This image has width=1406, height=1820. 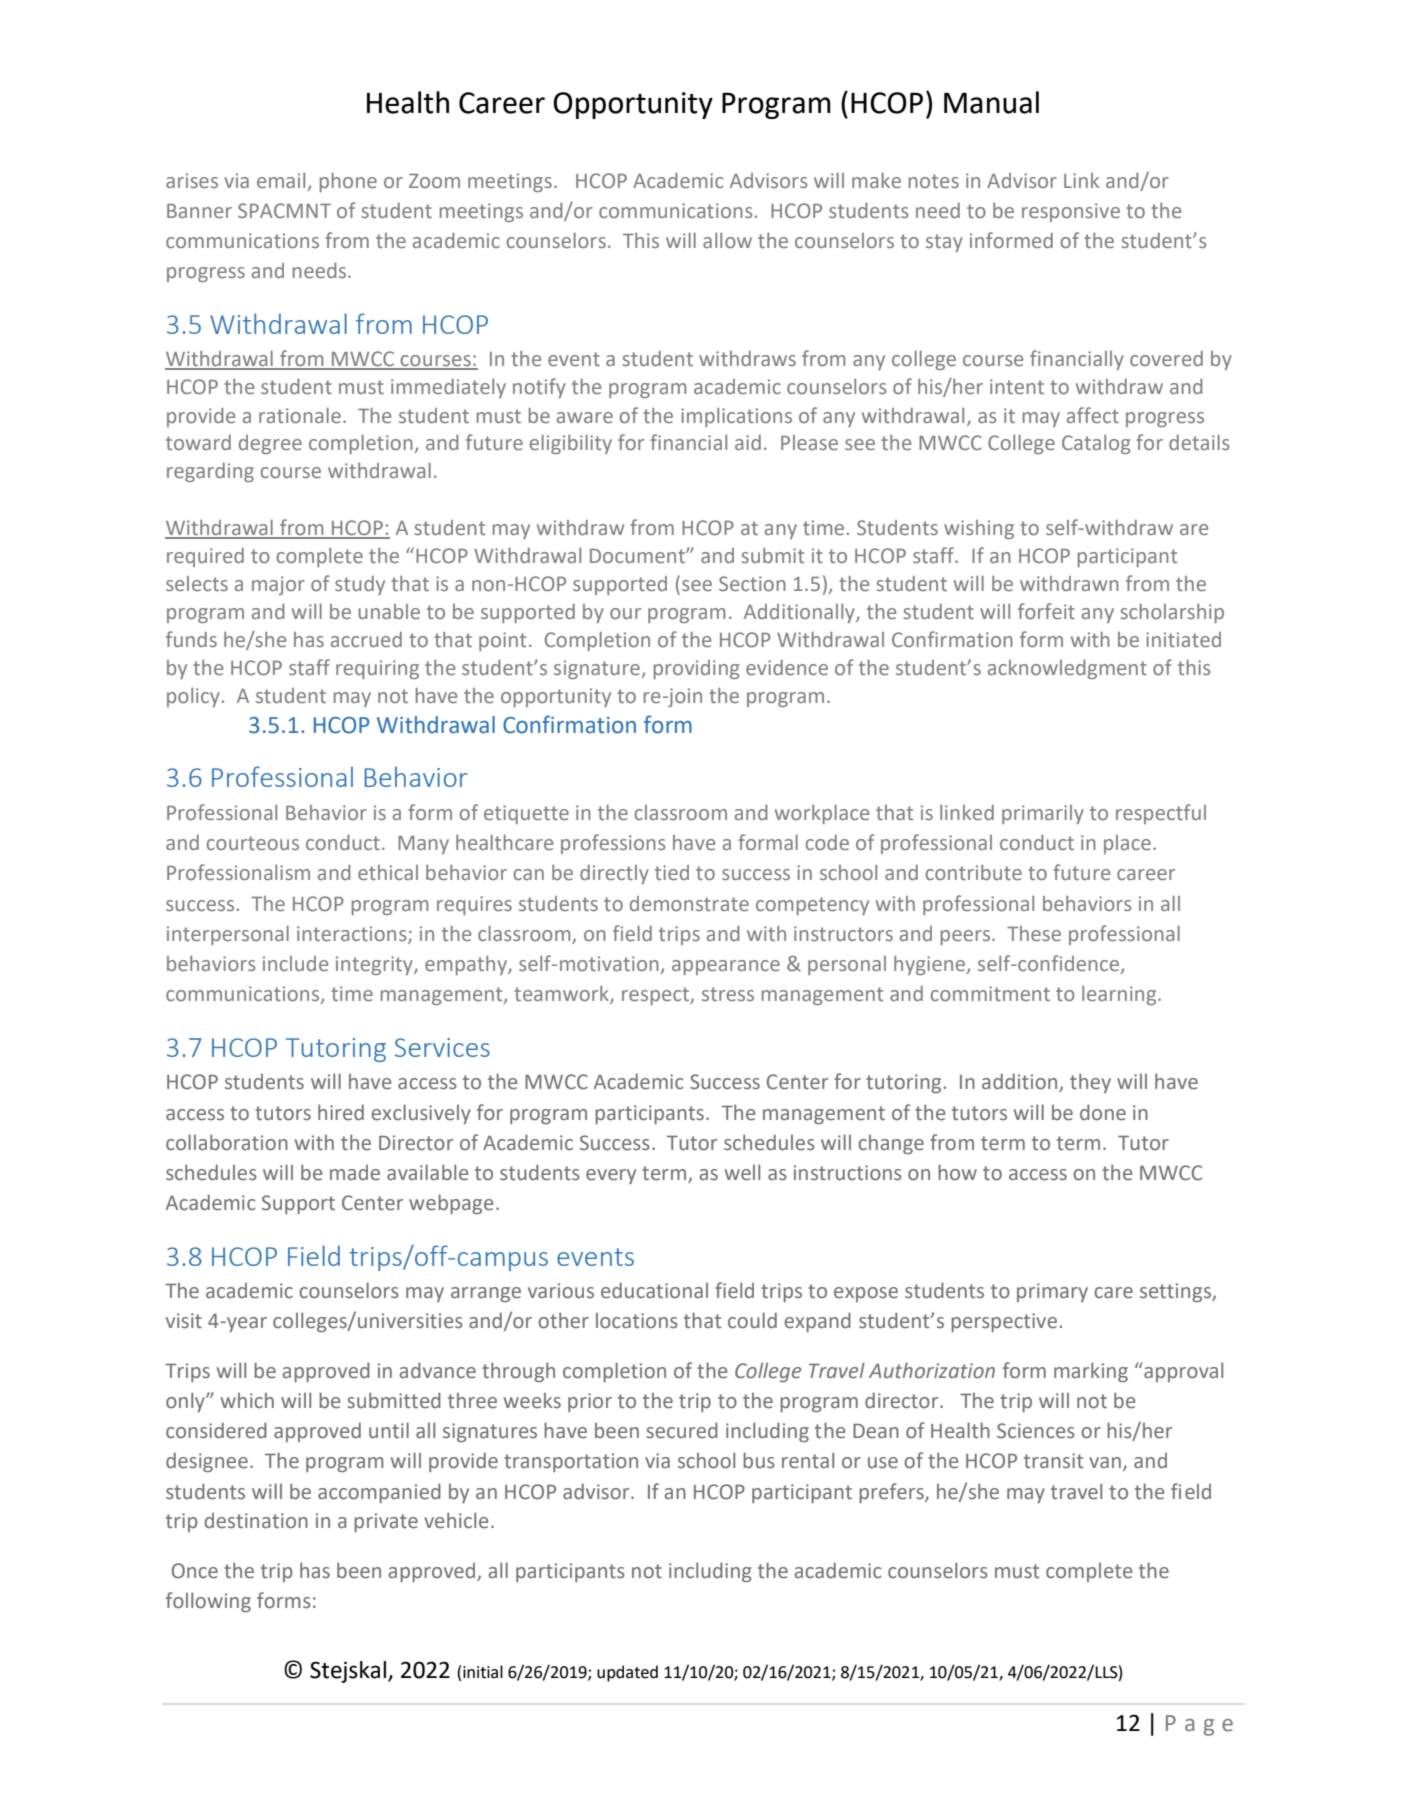 I want to click on allow, so click(x=727, y=240).
